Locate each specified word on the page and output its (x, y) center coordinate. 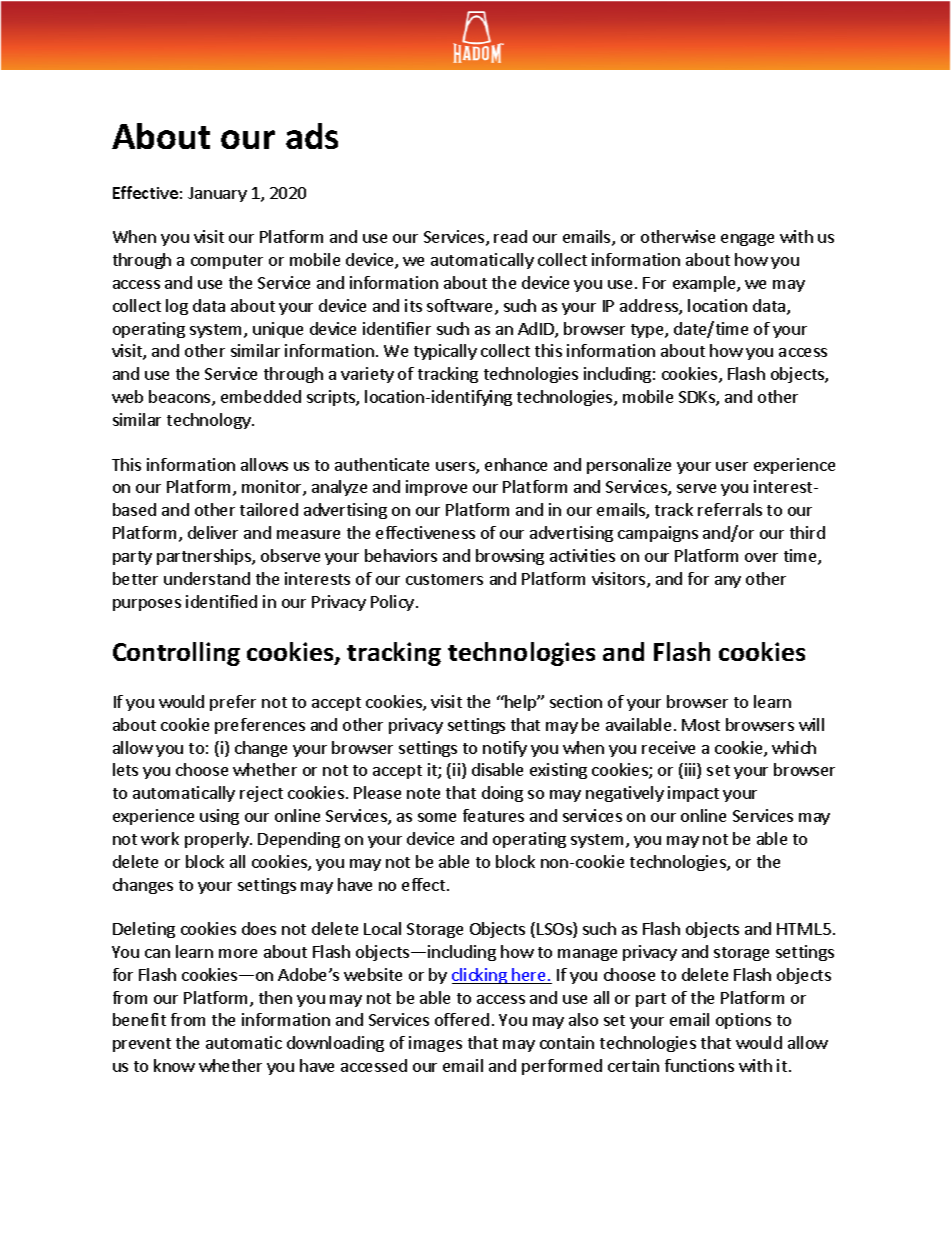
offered (462, 1019)
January (217, 194)
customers (444, 579)
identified (221, 601)
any (728, 582)
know (174, 1065)
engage (747, 240)
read (510, 236)
